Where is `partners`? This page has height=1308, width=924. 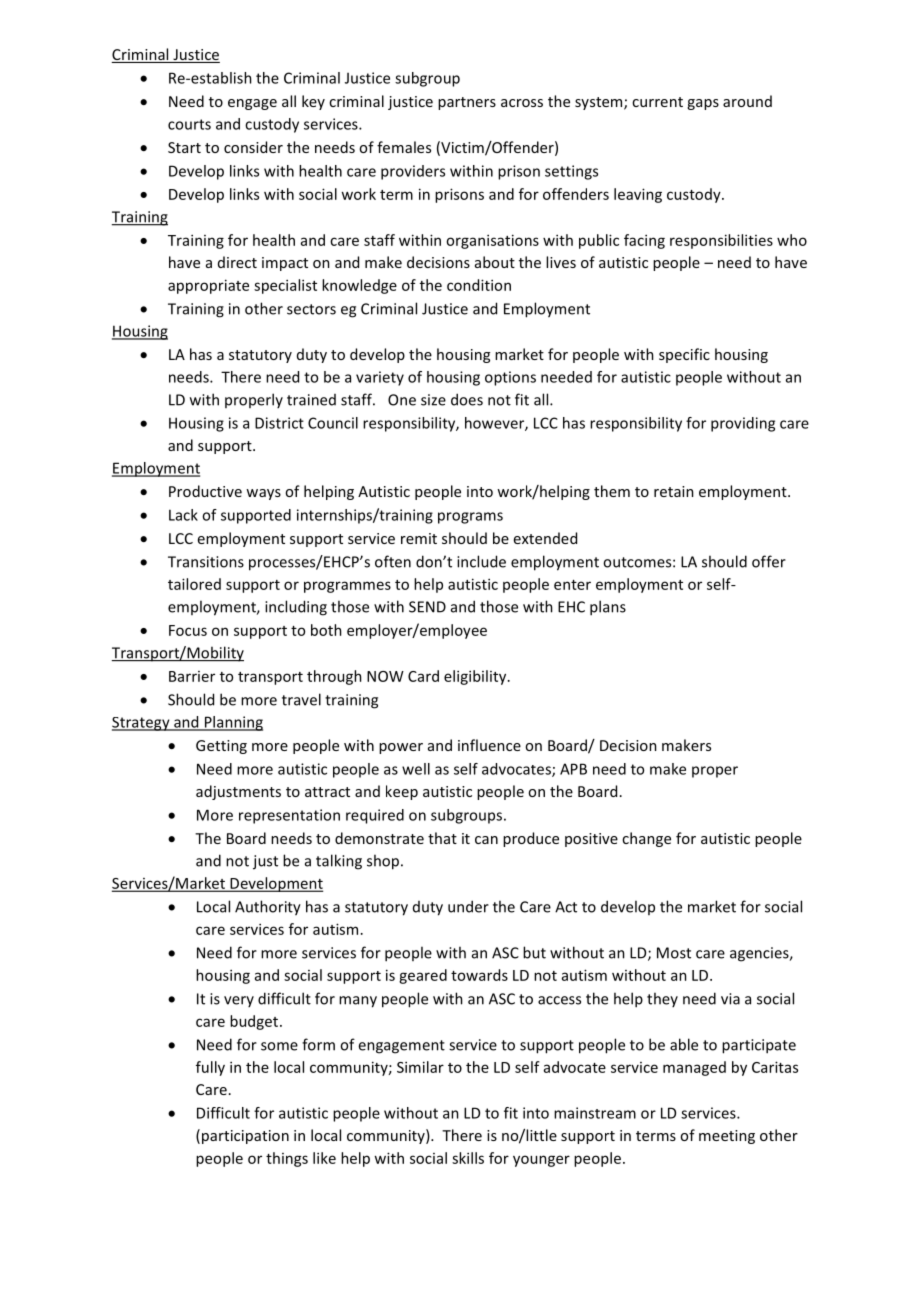
partners is located at coordinates (467, 103).
